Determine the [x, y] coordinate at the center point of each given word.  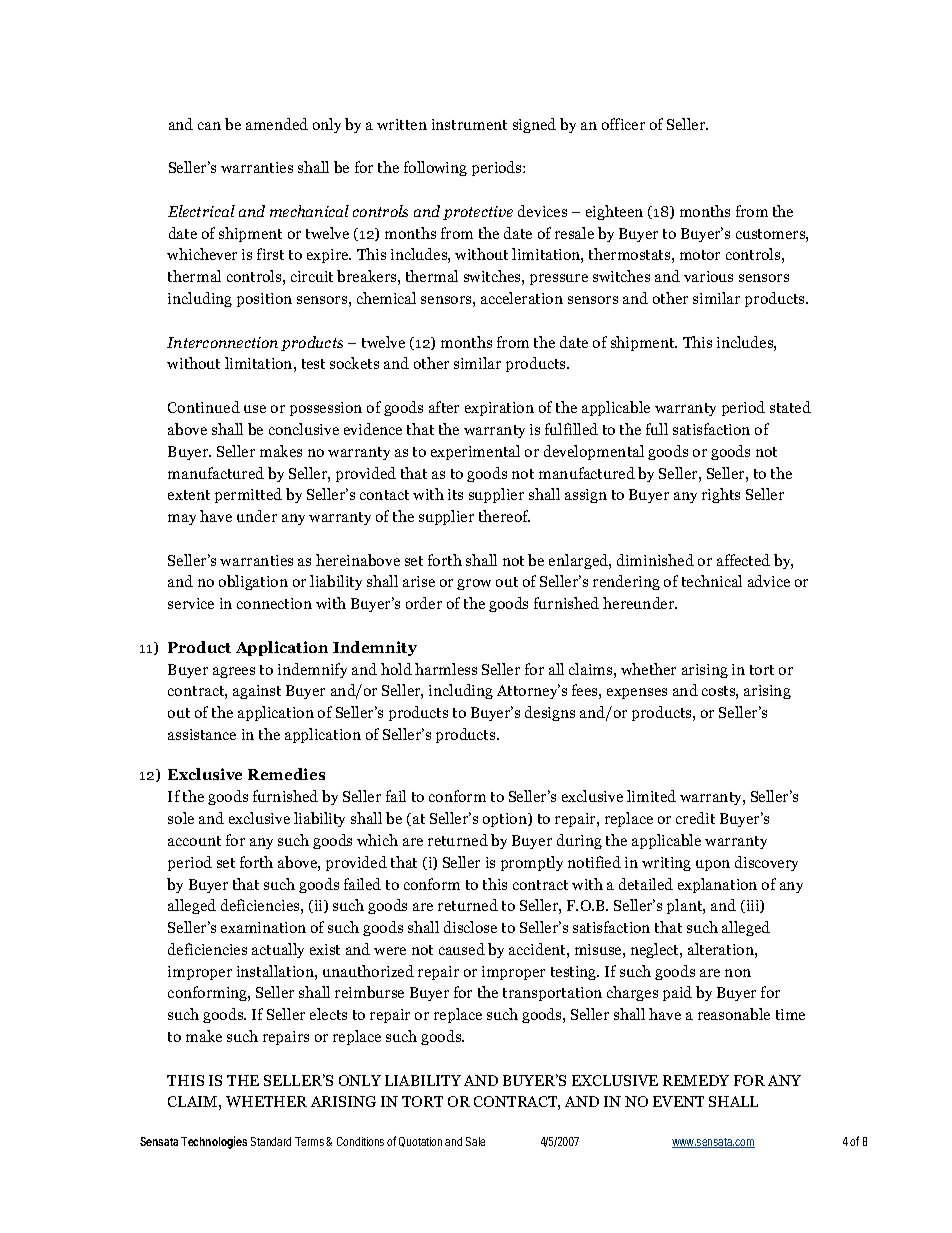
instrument [469, 124]
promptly [532, 863]
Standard [271, 1141]
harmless [446, 669]
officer [623, 124]
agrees [234, 672]
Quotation [420, 1142]
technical [712, 581]
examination [263, 927]
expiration [499, 409]
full [657, 429]
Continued [204, 407]
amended [277, 124]
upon [713, 865]
